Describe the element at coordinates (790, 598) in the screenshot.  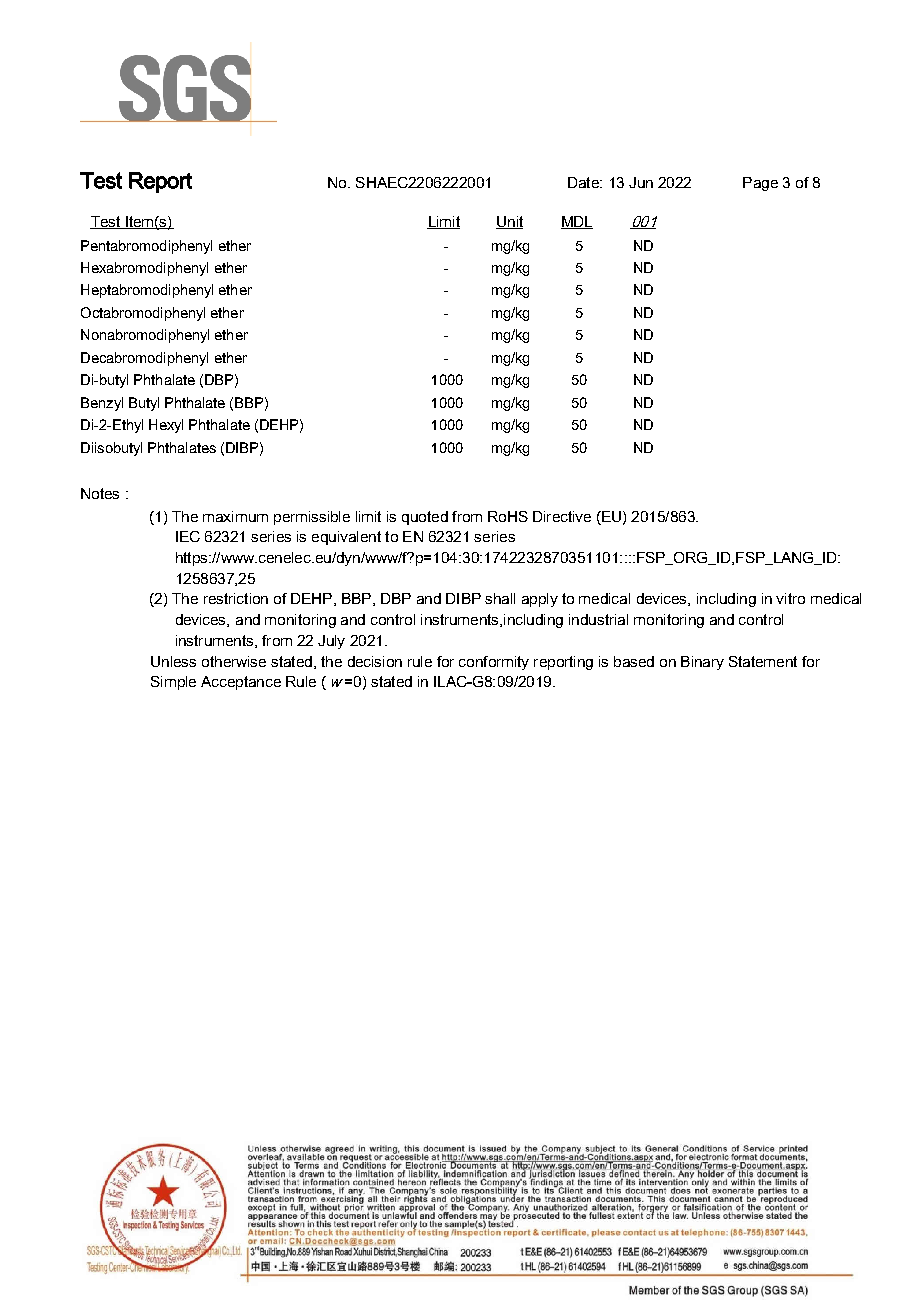
I see `vitro` at that location.
